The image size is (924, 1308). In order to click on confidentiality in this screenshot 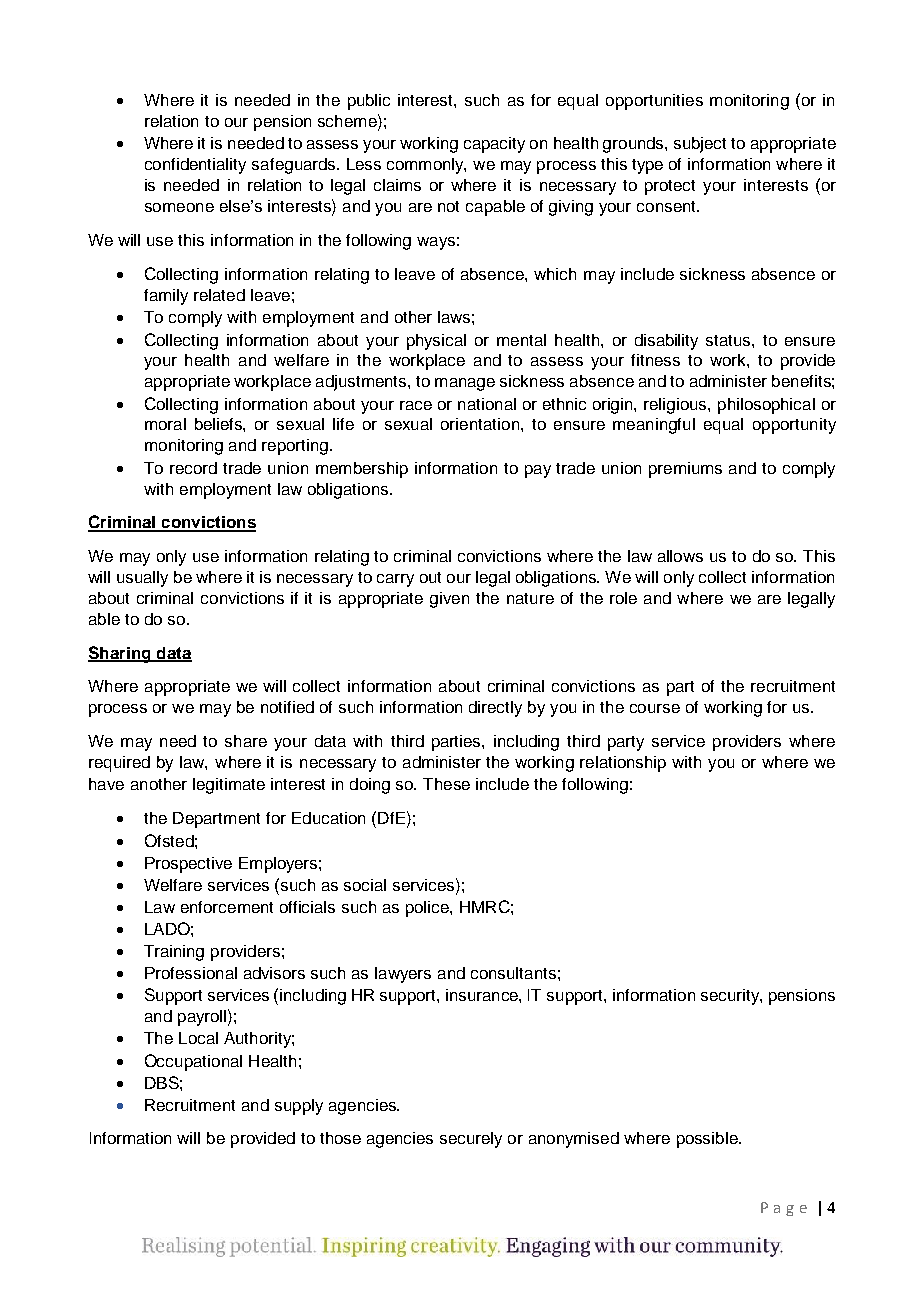, I will do `click(195, 166)`.
